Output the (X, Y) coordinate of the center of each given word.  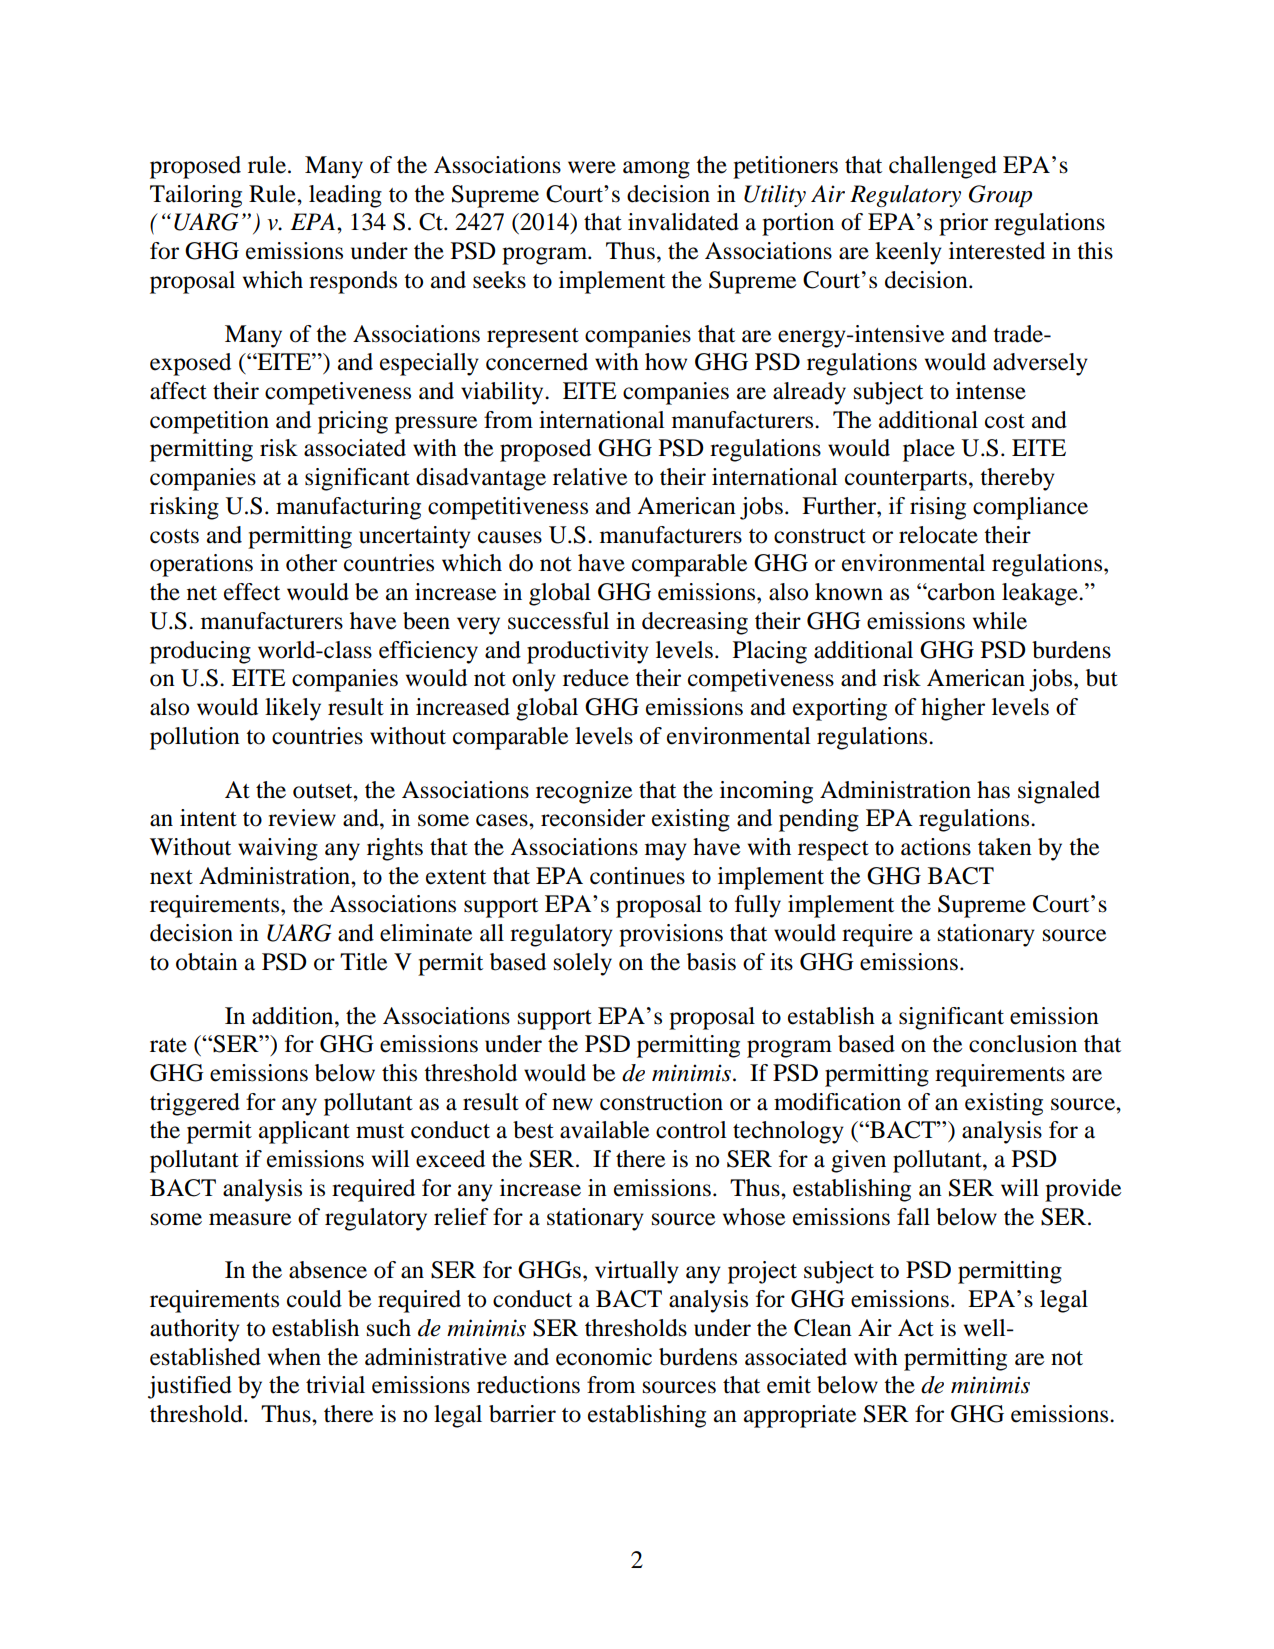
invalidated (683, 222)
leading (345, 196)
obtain (207, 962)
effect (252, 592)
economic (604, 1357)
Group (1000, 196)
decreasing (695, 623)
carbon (960, 592)
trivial (335, 1385)
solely (583, 964)
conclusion (1023, 1044)
